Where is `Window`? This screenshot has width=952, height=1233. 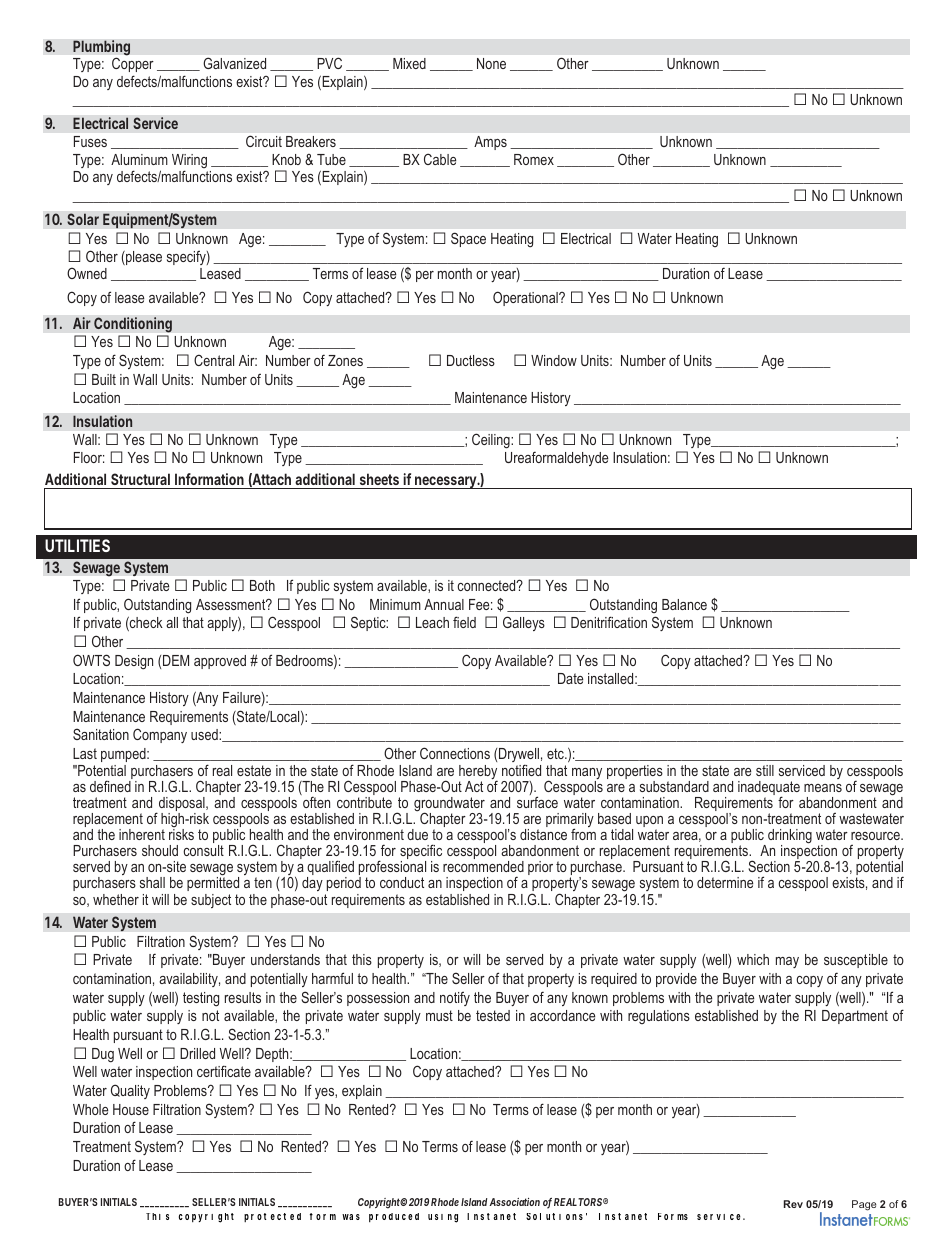
Window is located at coordinates (554, 360).
